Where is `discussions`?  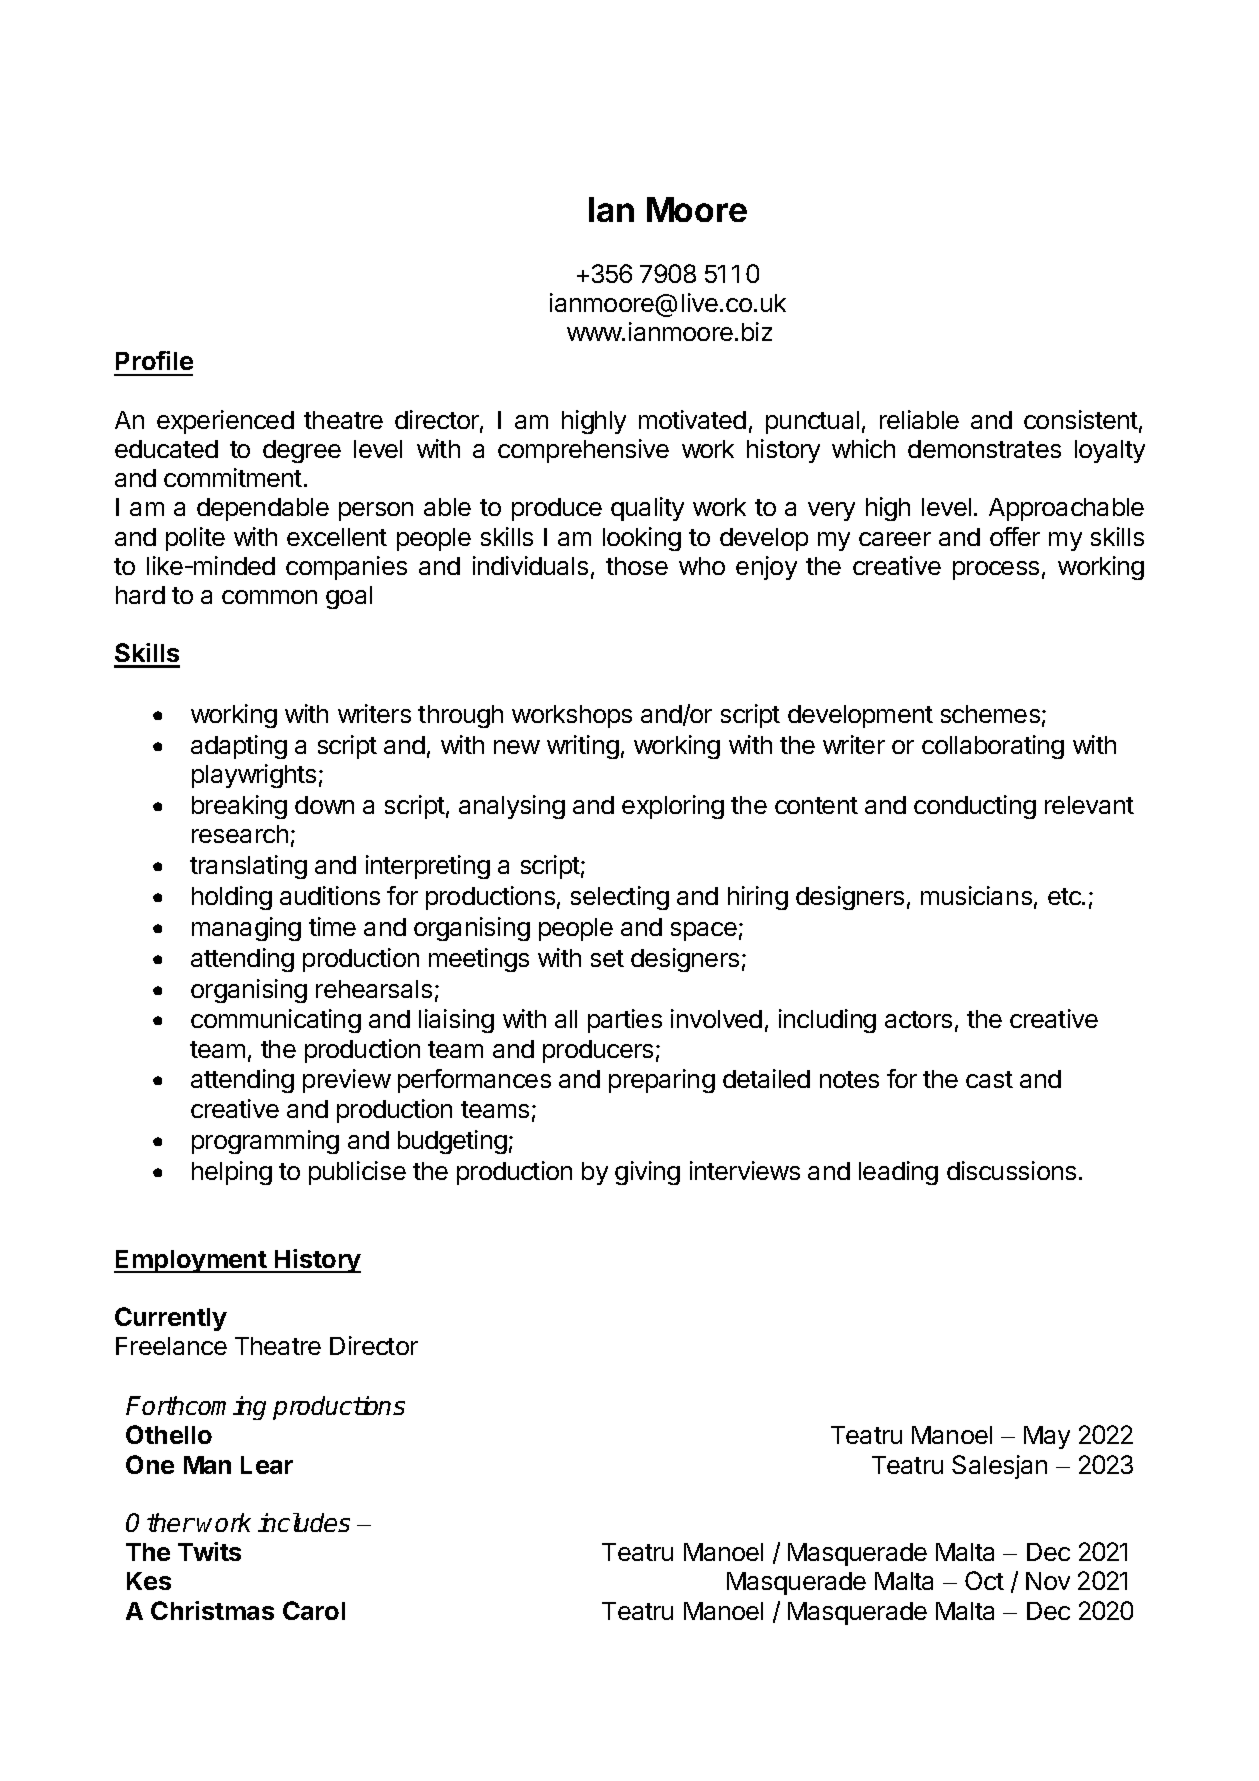 discussions is located at coordinates (1011, 1170).
